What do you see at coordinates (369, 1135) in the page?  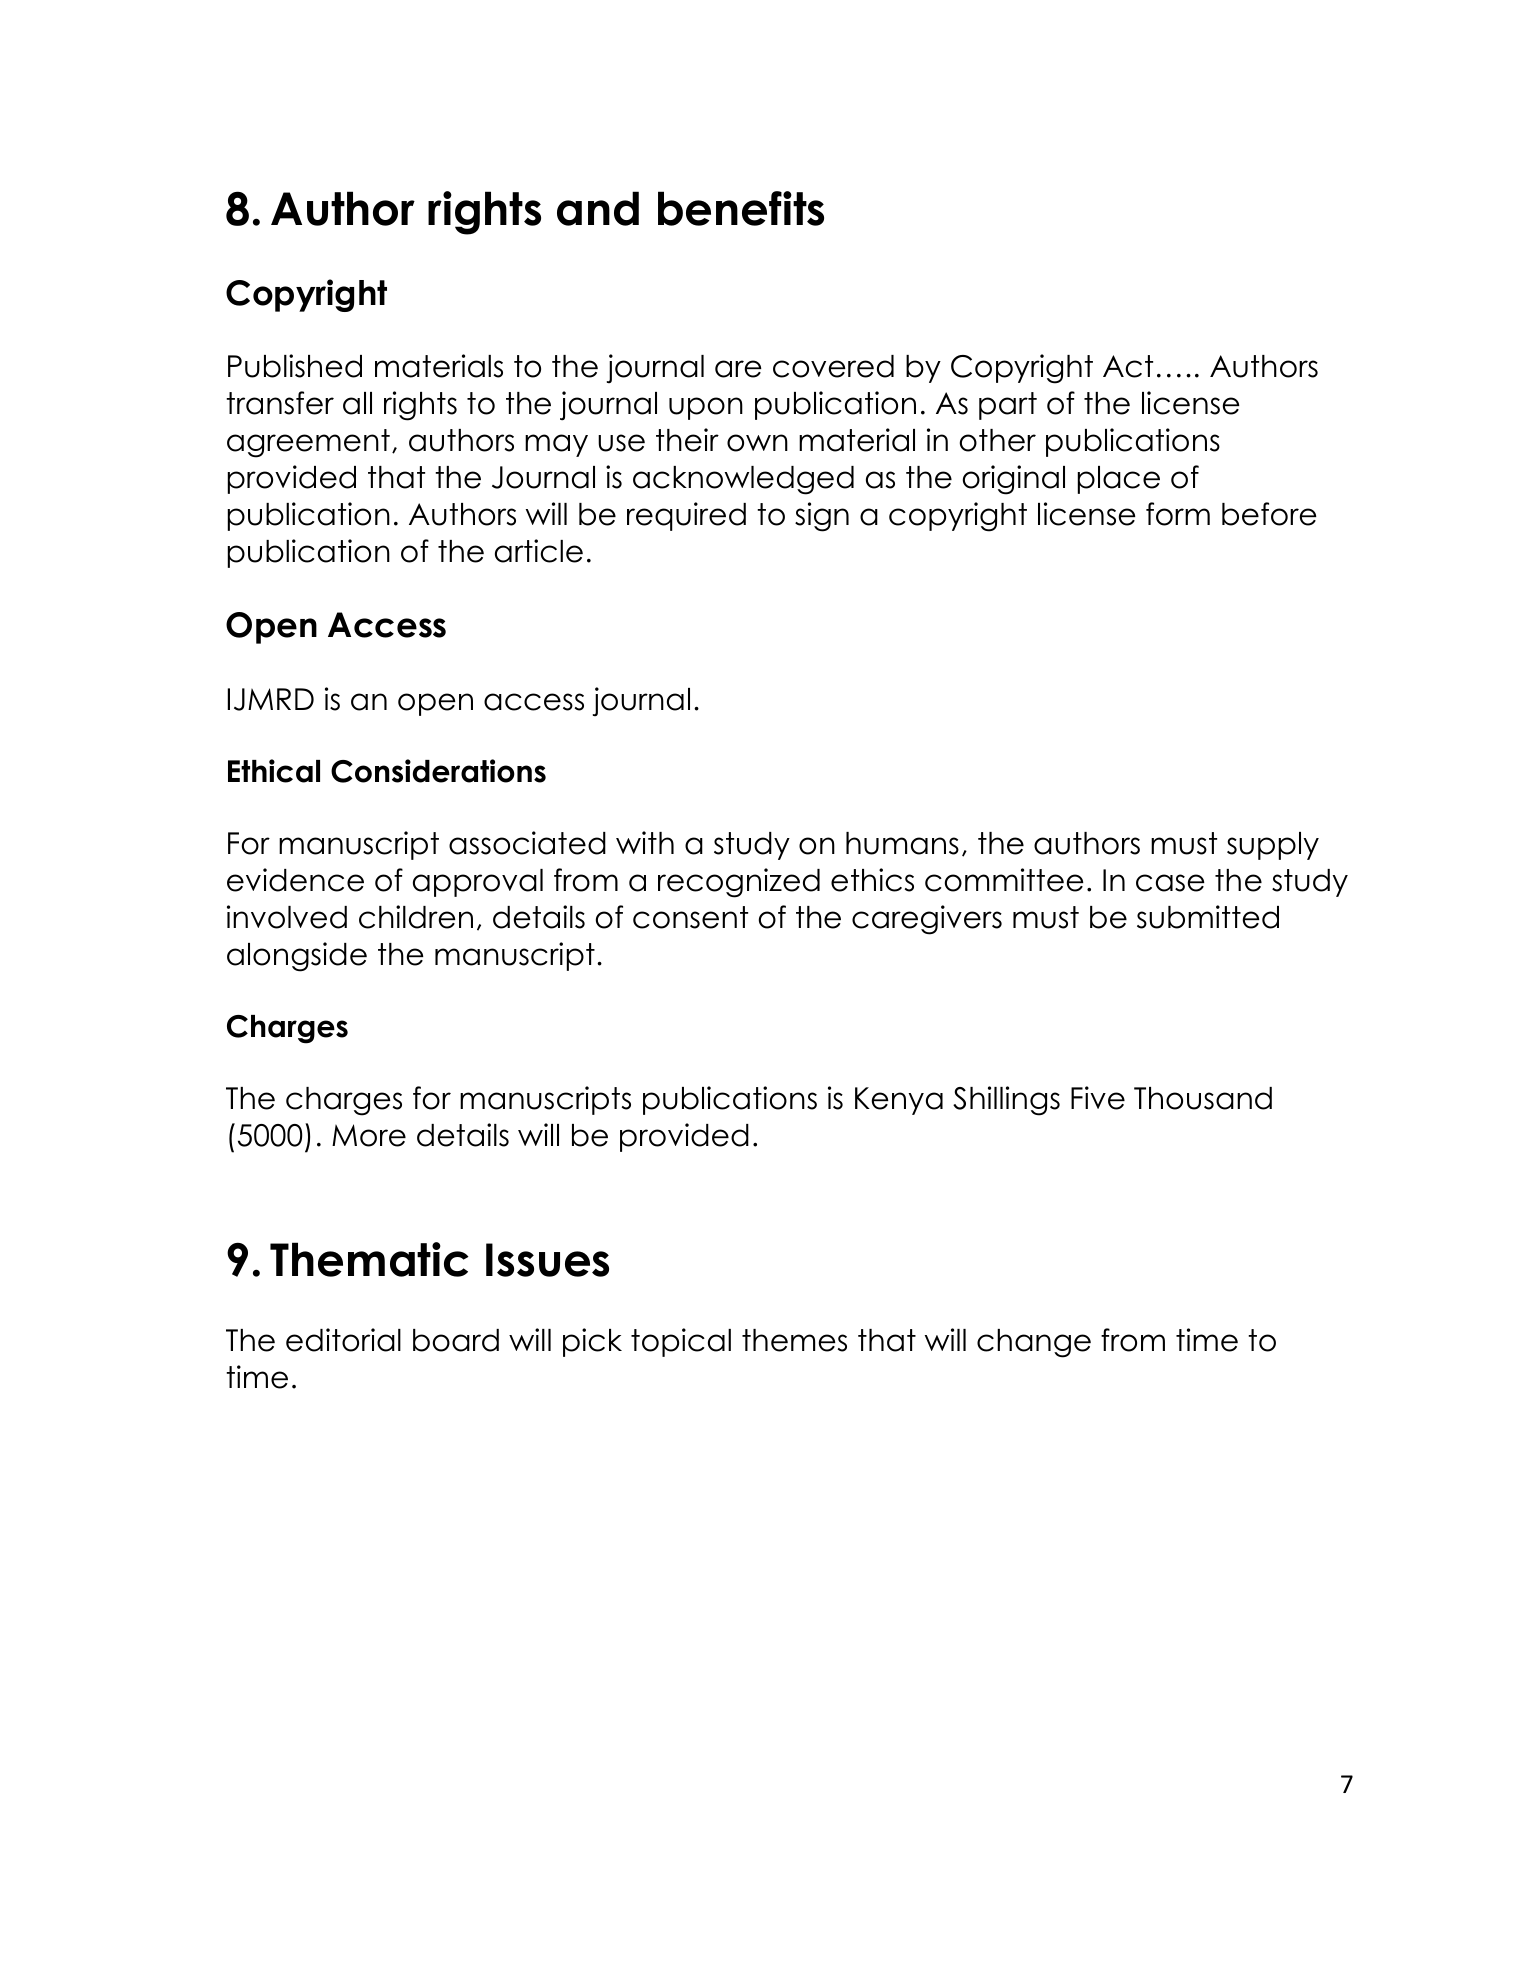 I see `More` at bounding box center [369, 1135].
